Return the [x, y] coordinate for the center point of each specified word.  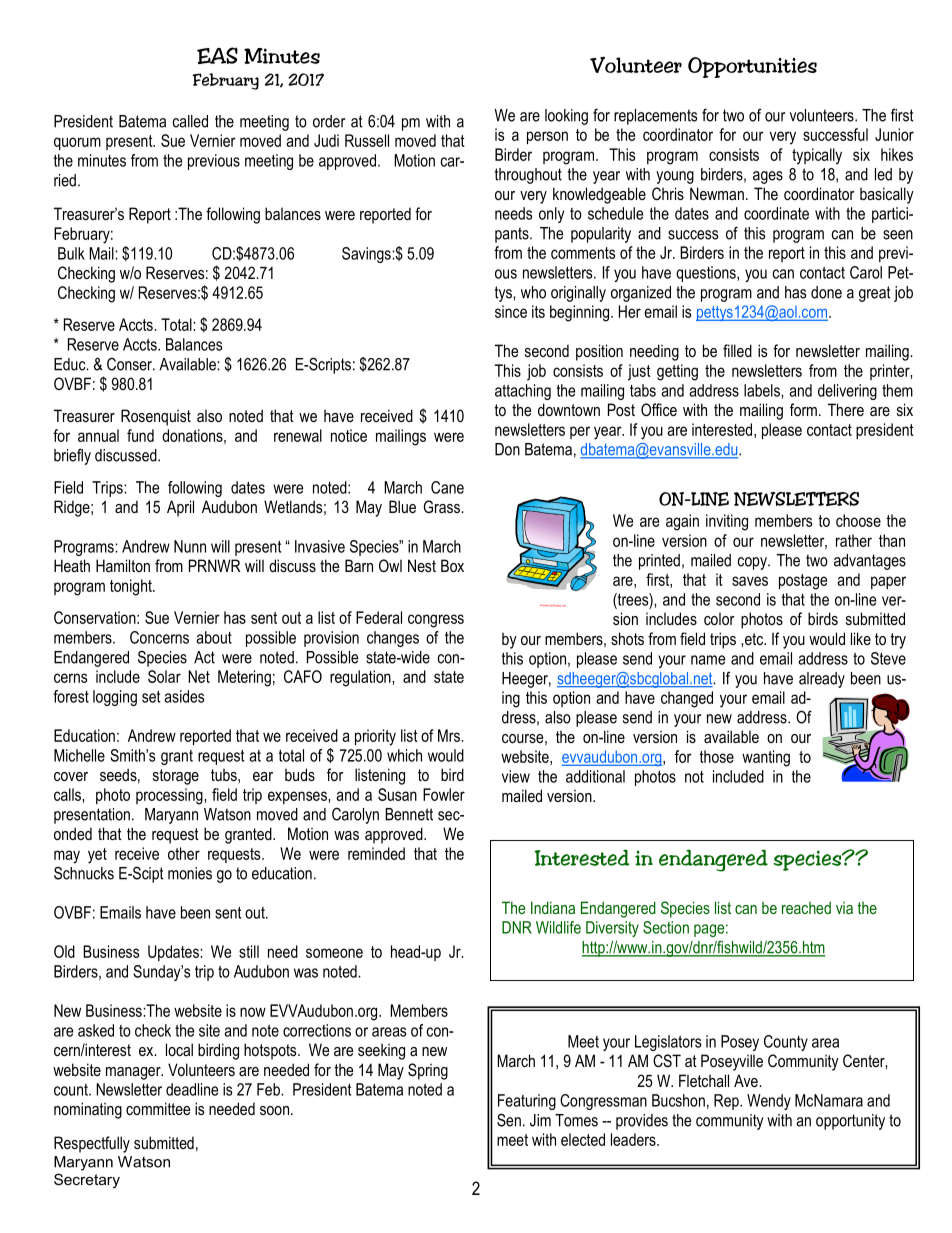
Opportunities [752, 67]
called [190, 121]
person [547, 137]
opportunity [850, 1122]
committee [158, 1108]
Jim [540, 1120]
